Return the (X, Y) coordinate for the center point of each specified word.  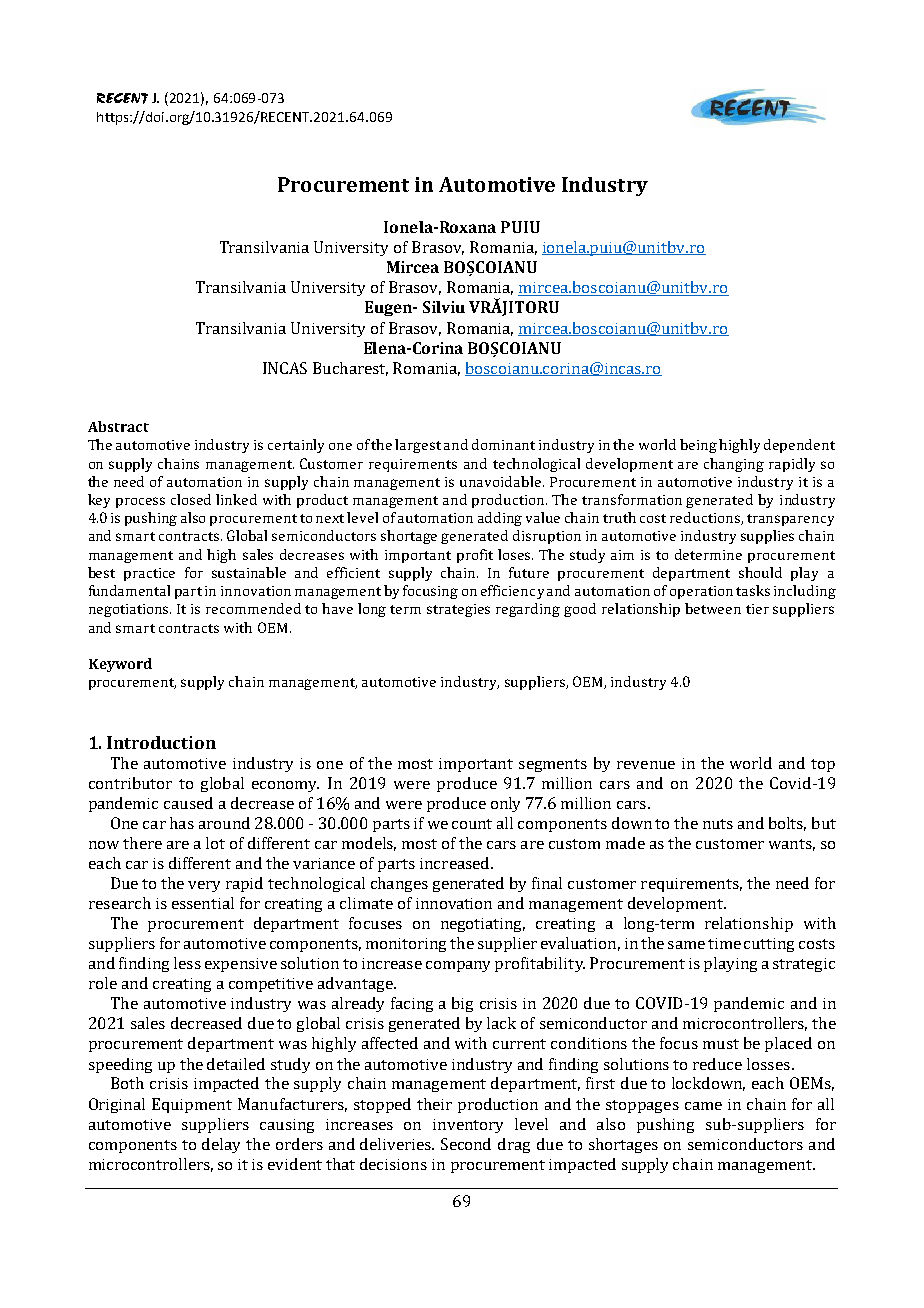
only (505, 804)
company (458, 966)
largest (418, 446)
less (187, 963)
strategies (458, 610)
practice (149, 574)
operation (701, 592)
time (724, 943)
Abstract (118, 426)
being (698, 446)
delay (221, 1145)
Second (466, 1144)
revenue (646, 765)
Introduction (161, 742)
